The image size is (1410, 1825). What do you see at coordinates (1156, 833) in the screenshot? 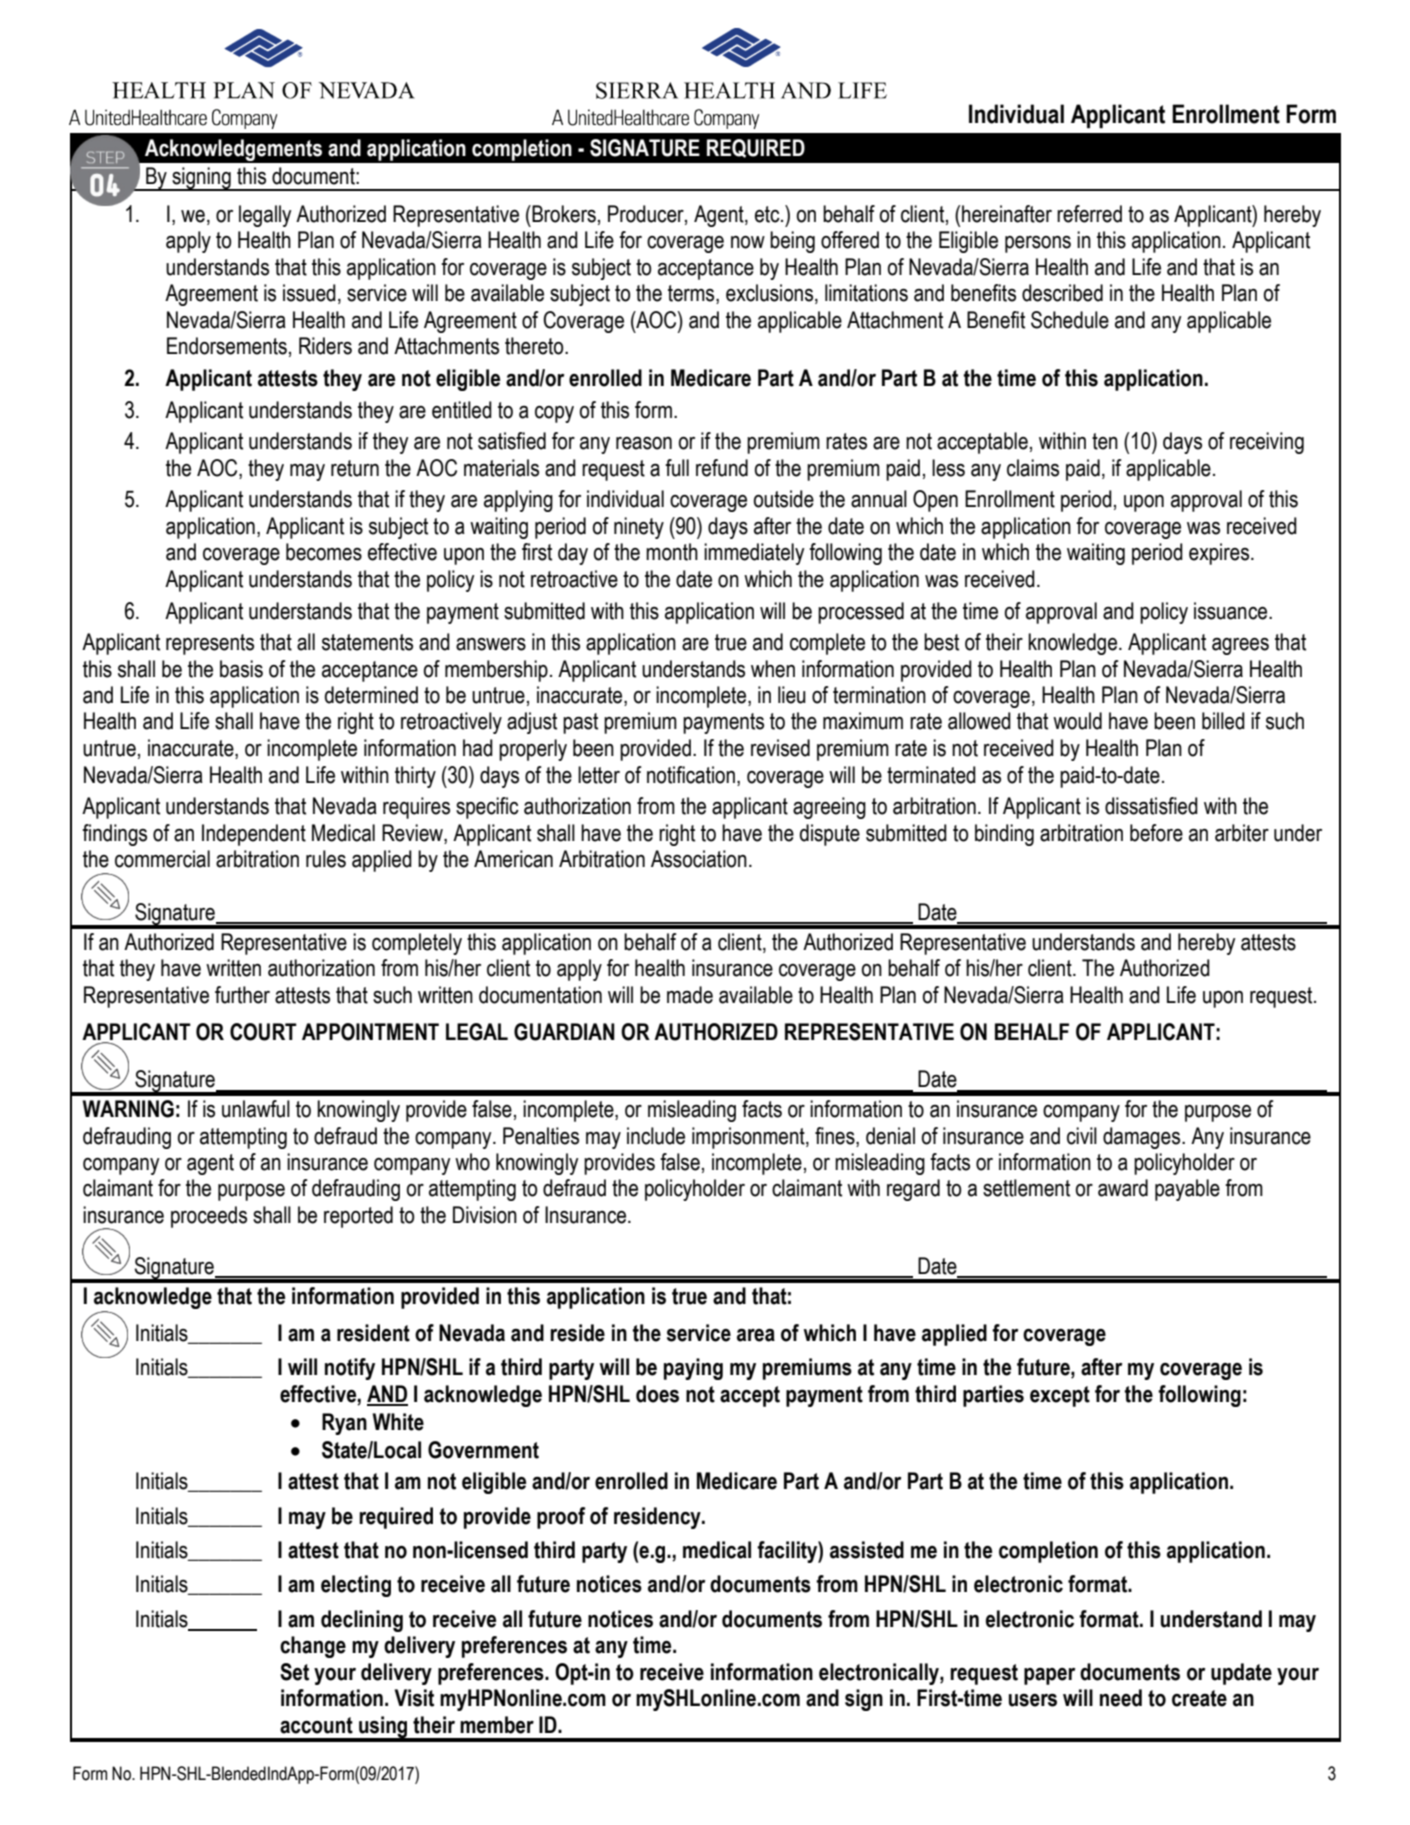
I see `before` at bounding box center [1156, 833].
